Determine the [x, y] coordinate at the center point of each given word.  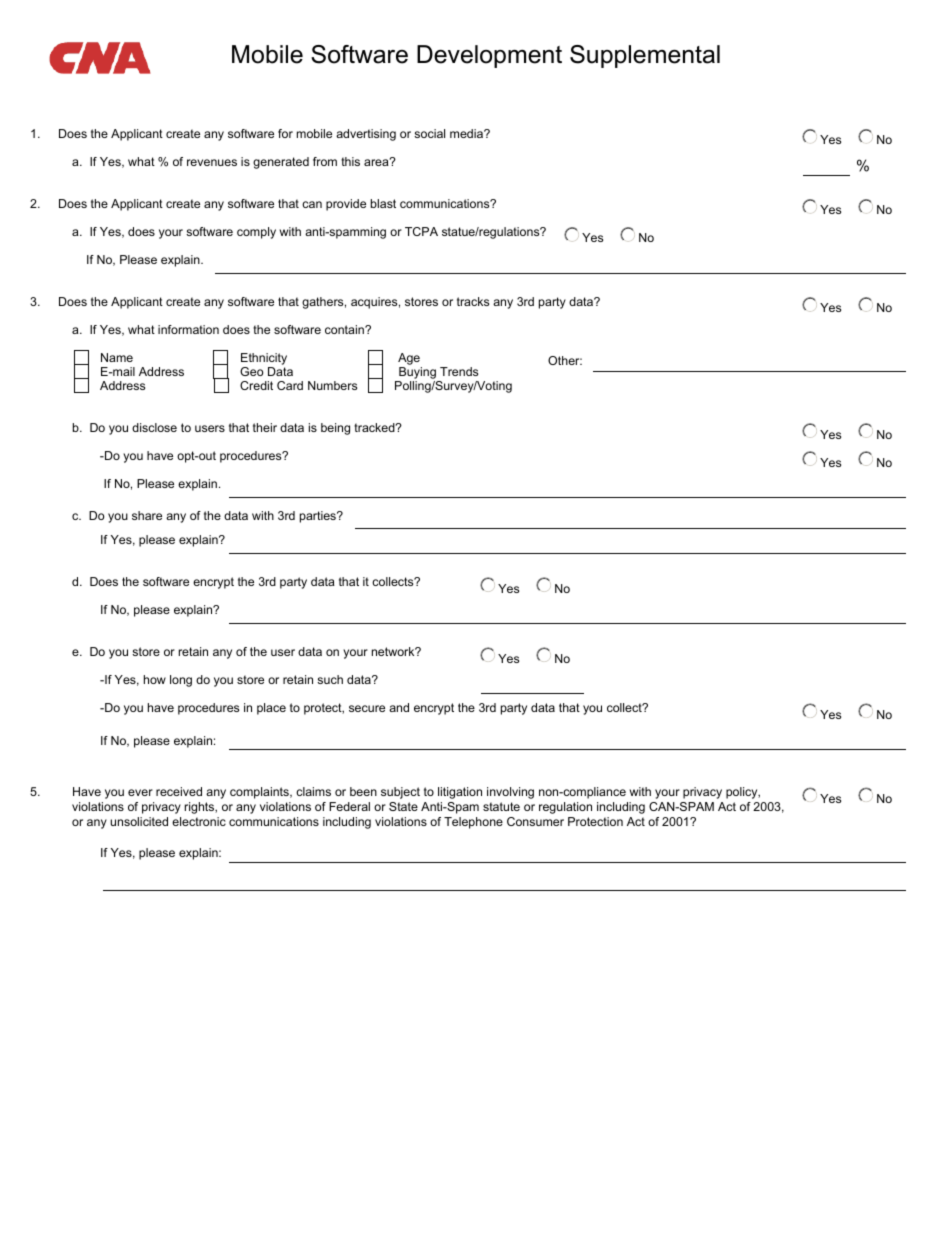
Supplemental [645, 56]
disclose [154, 427]
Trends [459, 371]
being [335, 429]
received [179, 791]
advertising [366, 135]
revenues [212, 162]
